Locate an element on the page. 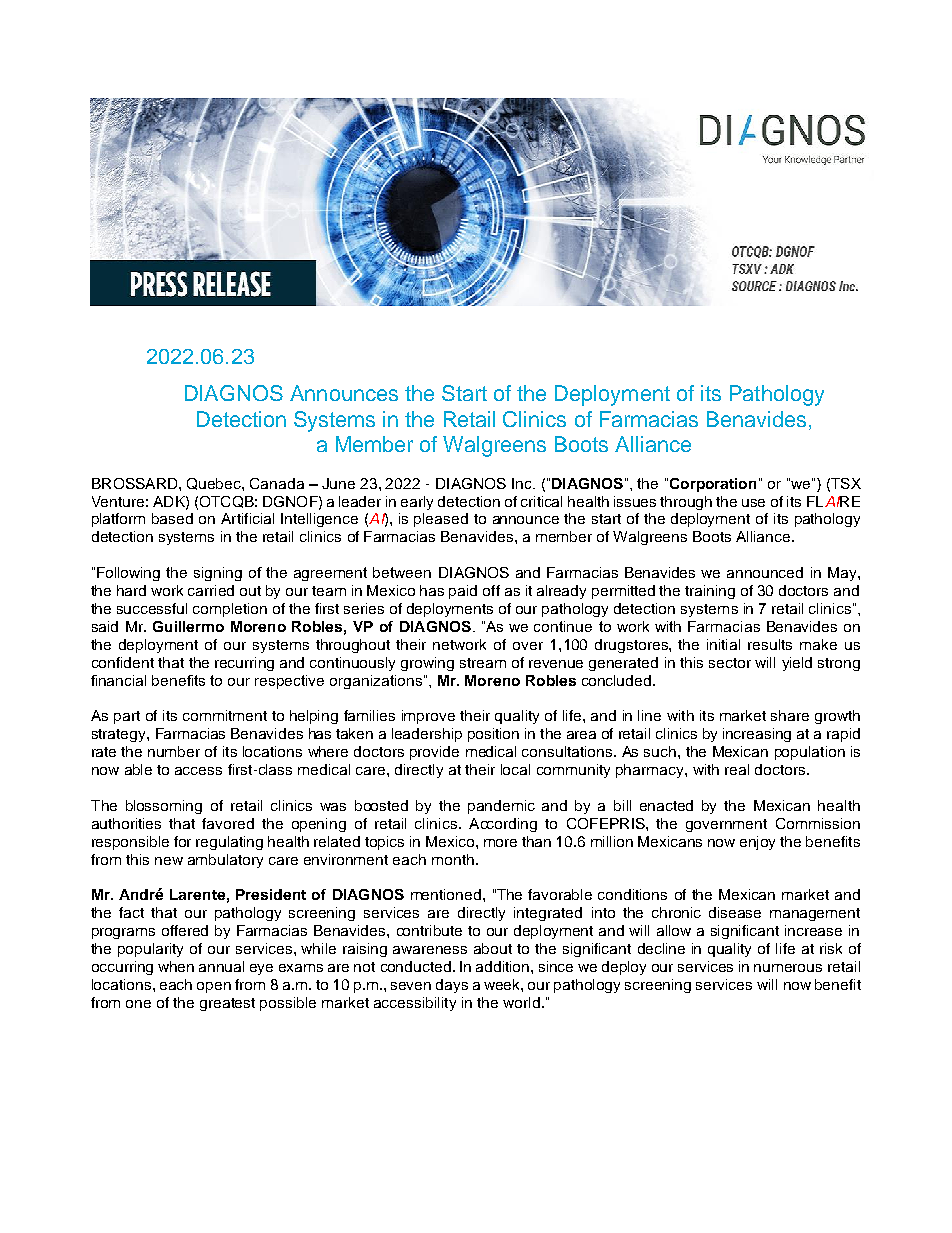 This image has height=1233, width=952. greatest is located at coordinates (227, 1004).
